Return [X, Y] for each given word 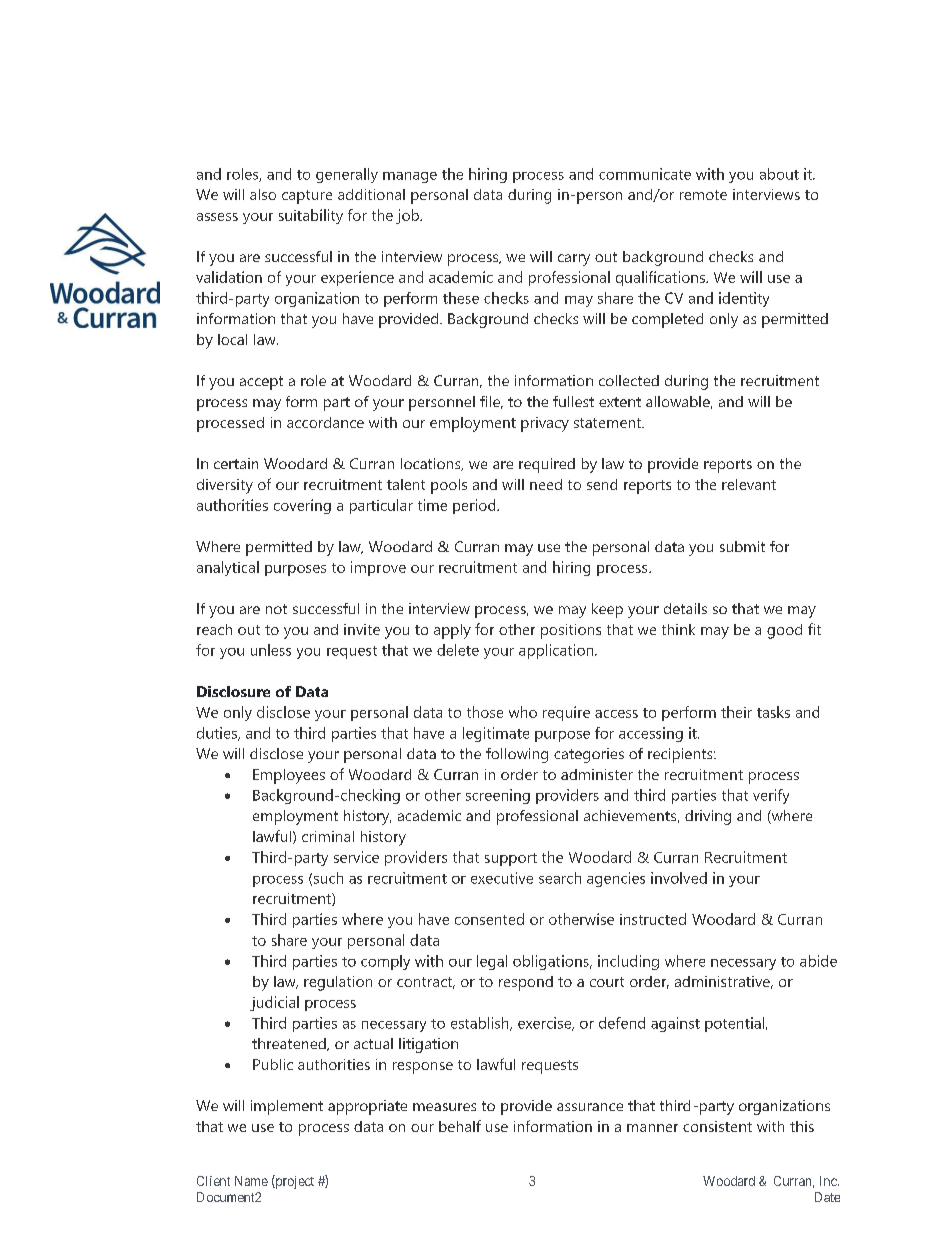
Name [251, 1181]
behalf [460, 1126]
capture [307, 197]
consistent [717, 1126]
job [408, 216]
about [779, 174]
